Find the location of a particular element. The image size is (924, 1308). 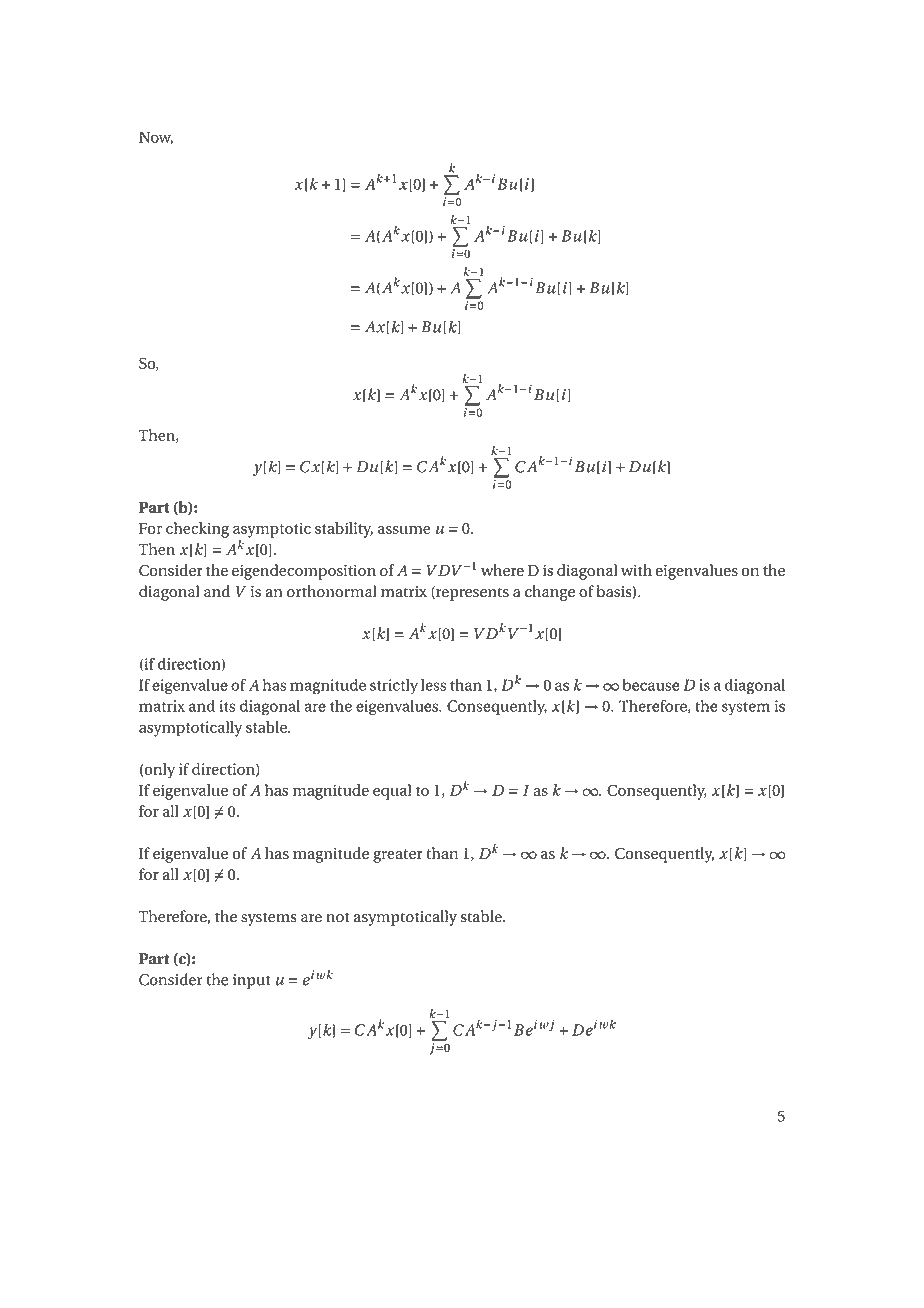

change is located at coordinates (550, 593).
